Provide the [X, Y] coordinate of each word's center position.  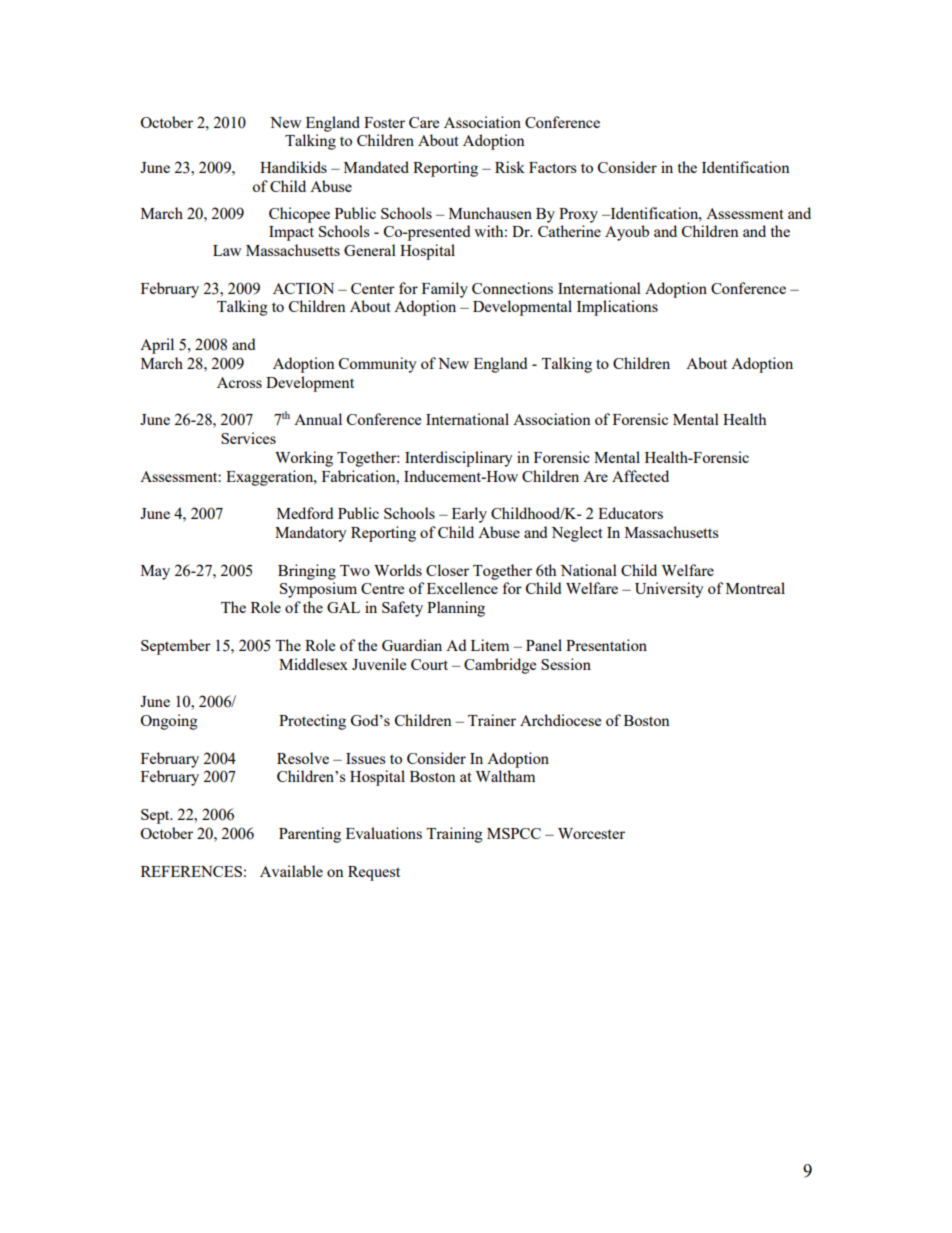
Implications [617, 308]
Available [291, 871]
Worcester [591, 833]
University [669, 590]
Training [454, 835]
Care [424, 122]
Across [239, 382]
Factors [553, 167]
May [155, 572]
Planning [456, 609]
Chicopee [299, 215]
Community [378, 365]
